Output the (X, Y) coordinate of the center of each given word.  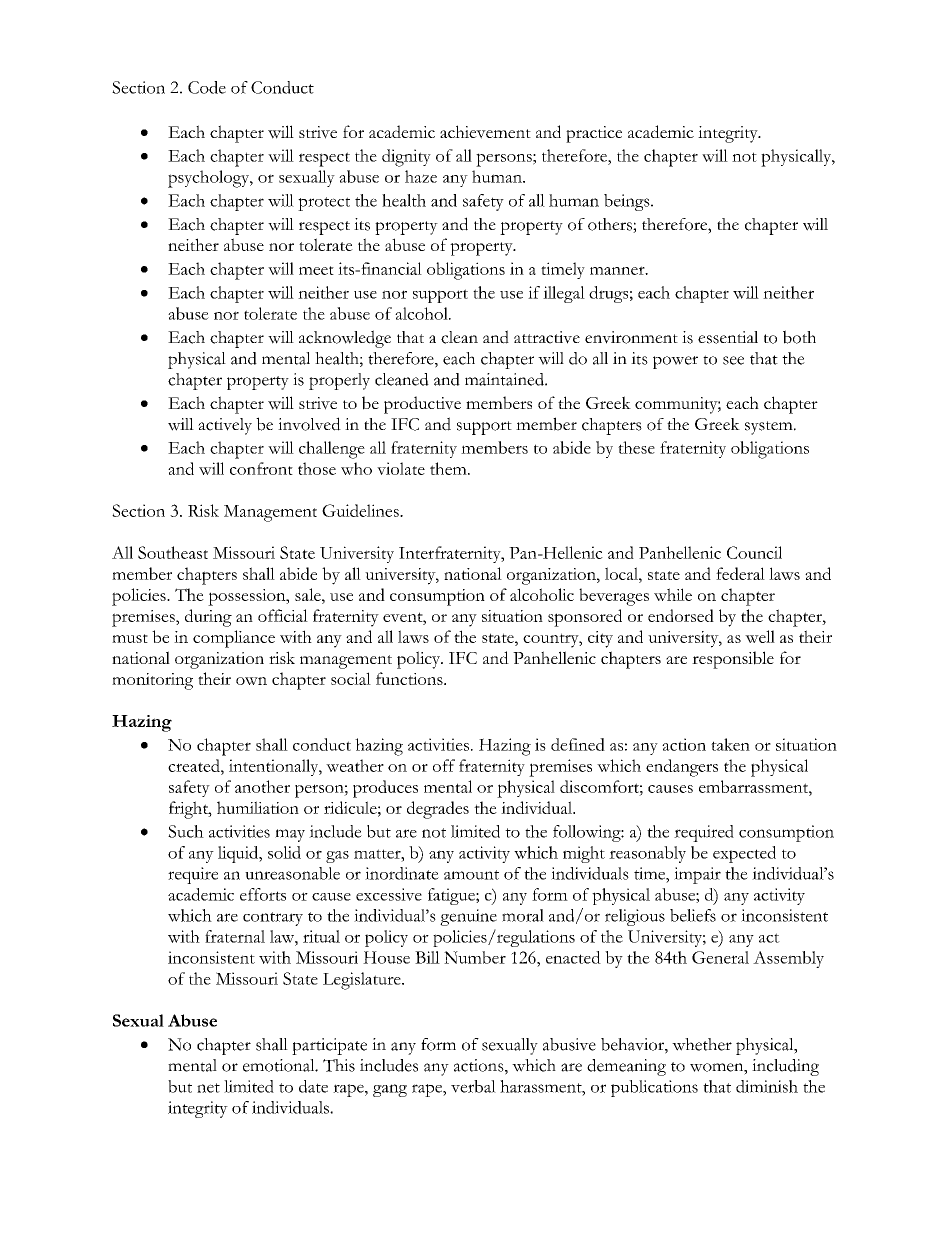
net (208, 1088)
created (195, 765)
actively (225, 426)
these (636, 447)
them (449, 468)
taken (730, 744)
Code (207, 87)
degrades (438, 810)
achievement (485, 132)
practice (594, 134)
